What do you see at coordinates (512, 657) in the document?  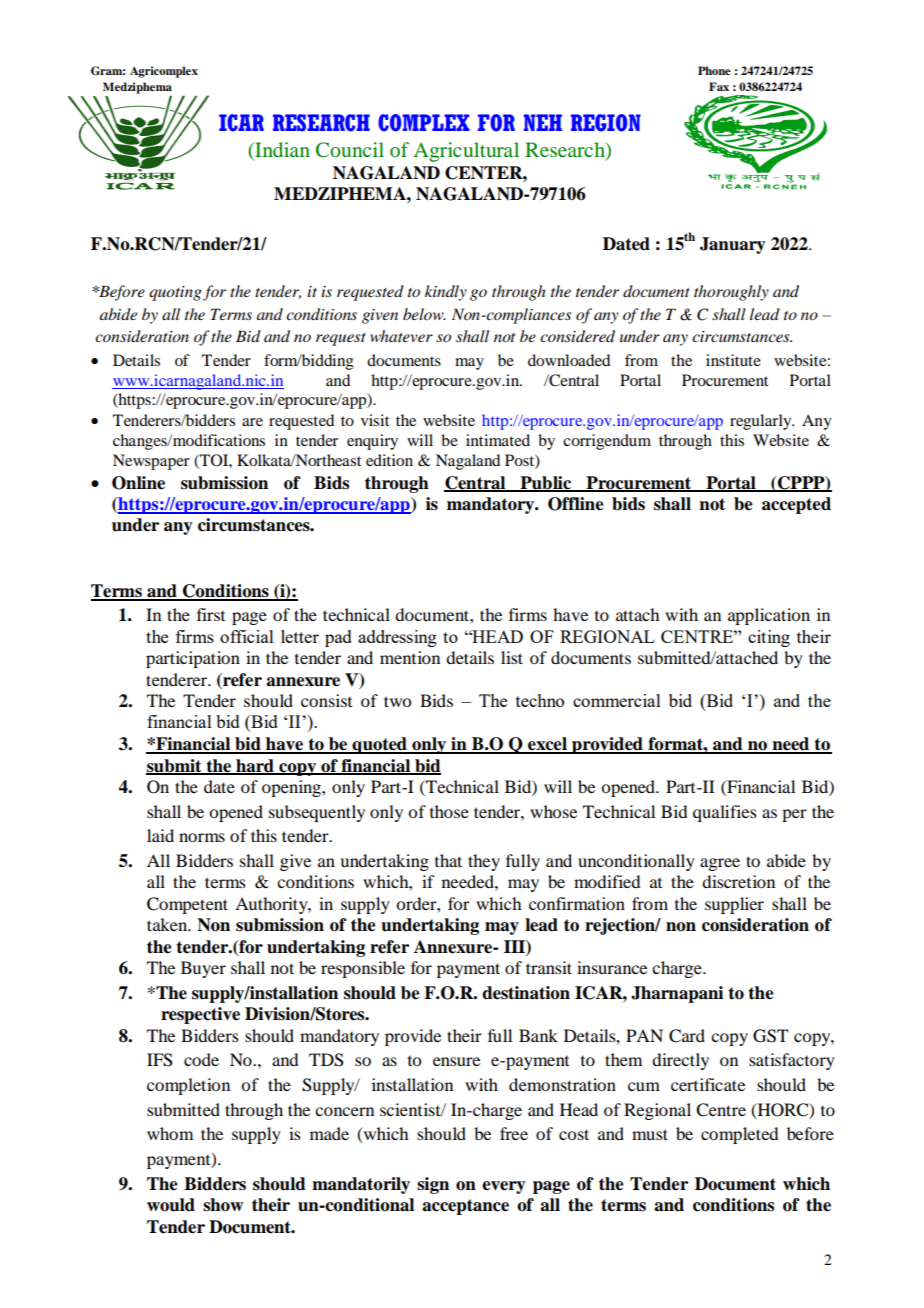 I see `list` at bounding box center [512, 657].
